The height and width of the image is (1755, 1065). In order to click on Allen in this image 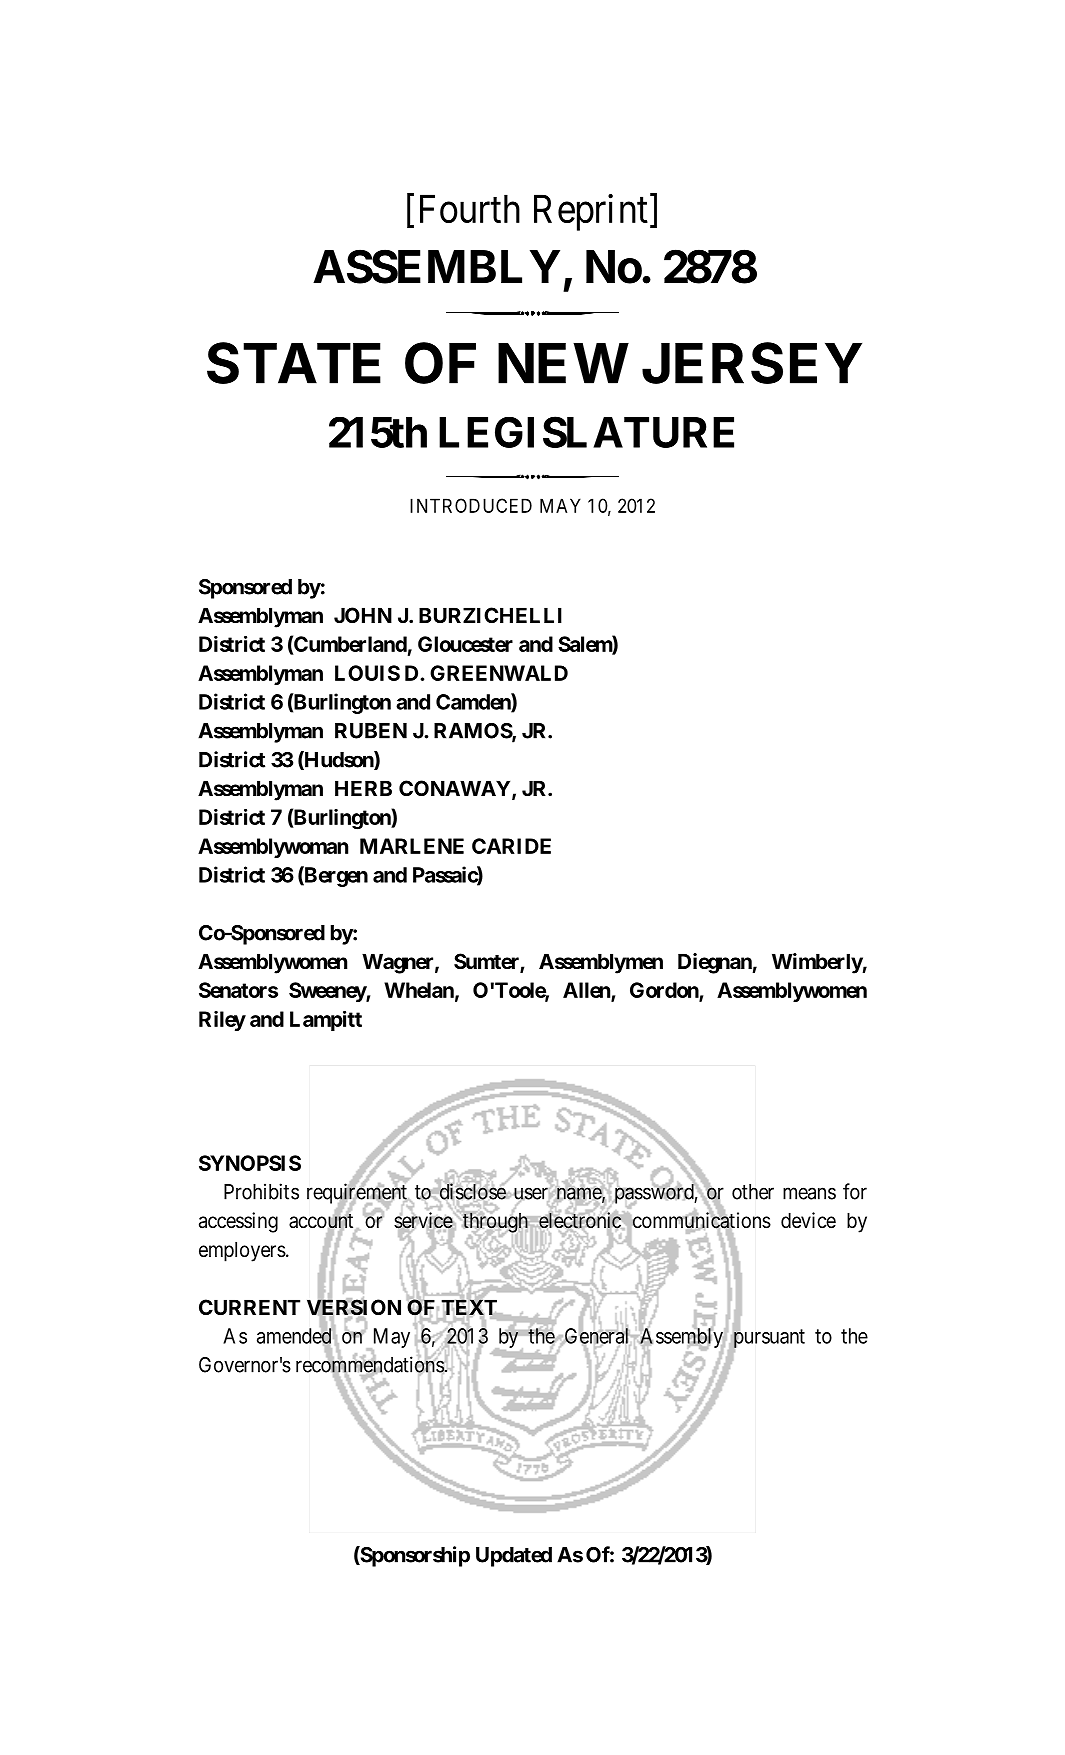, I will do `click(587, 991)`.
